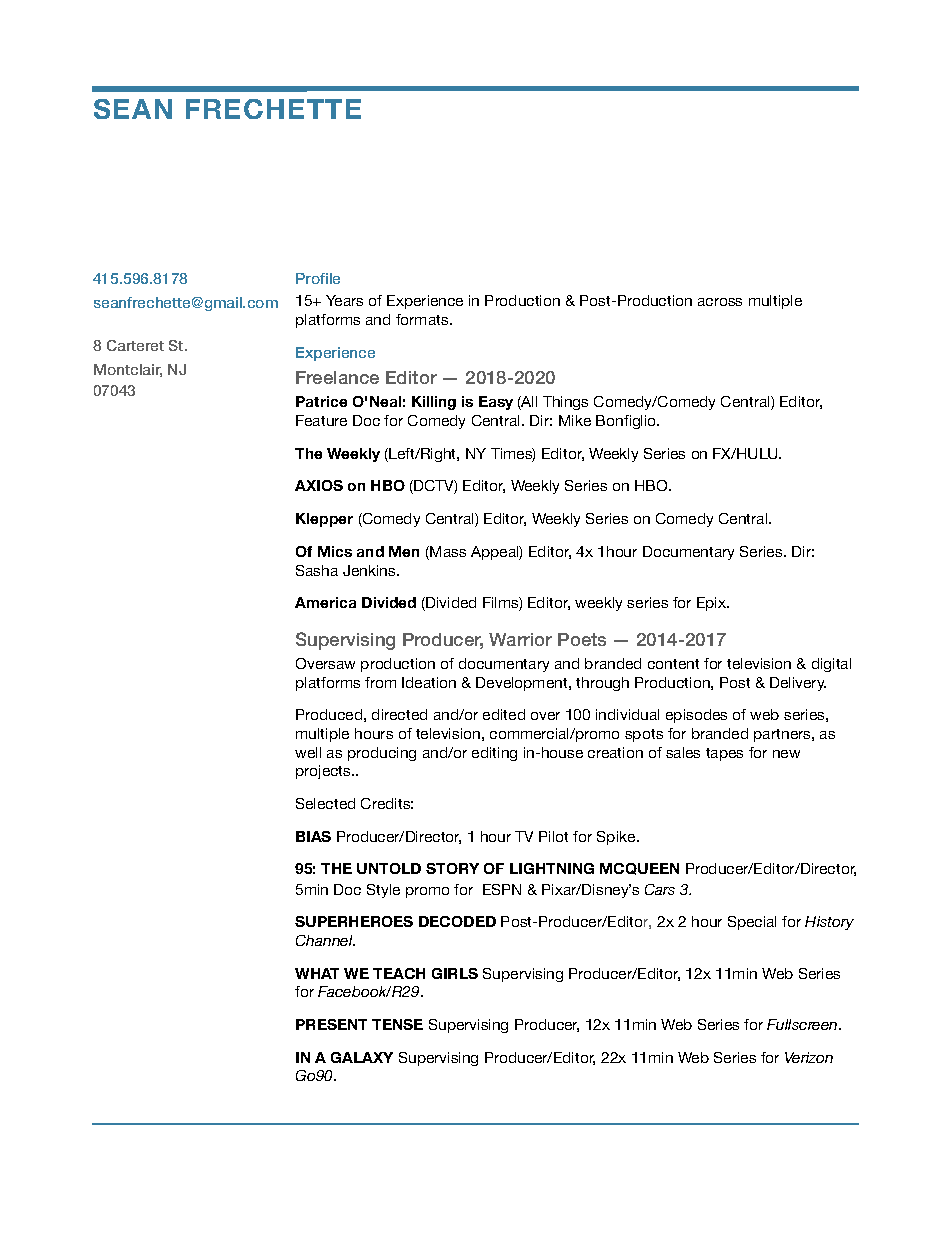  What do you see at coordinates (318, 278) in the image?
I see `Profile` at bounding box center [318, 278].
